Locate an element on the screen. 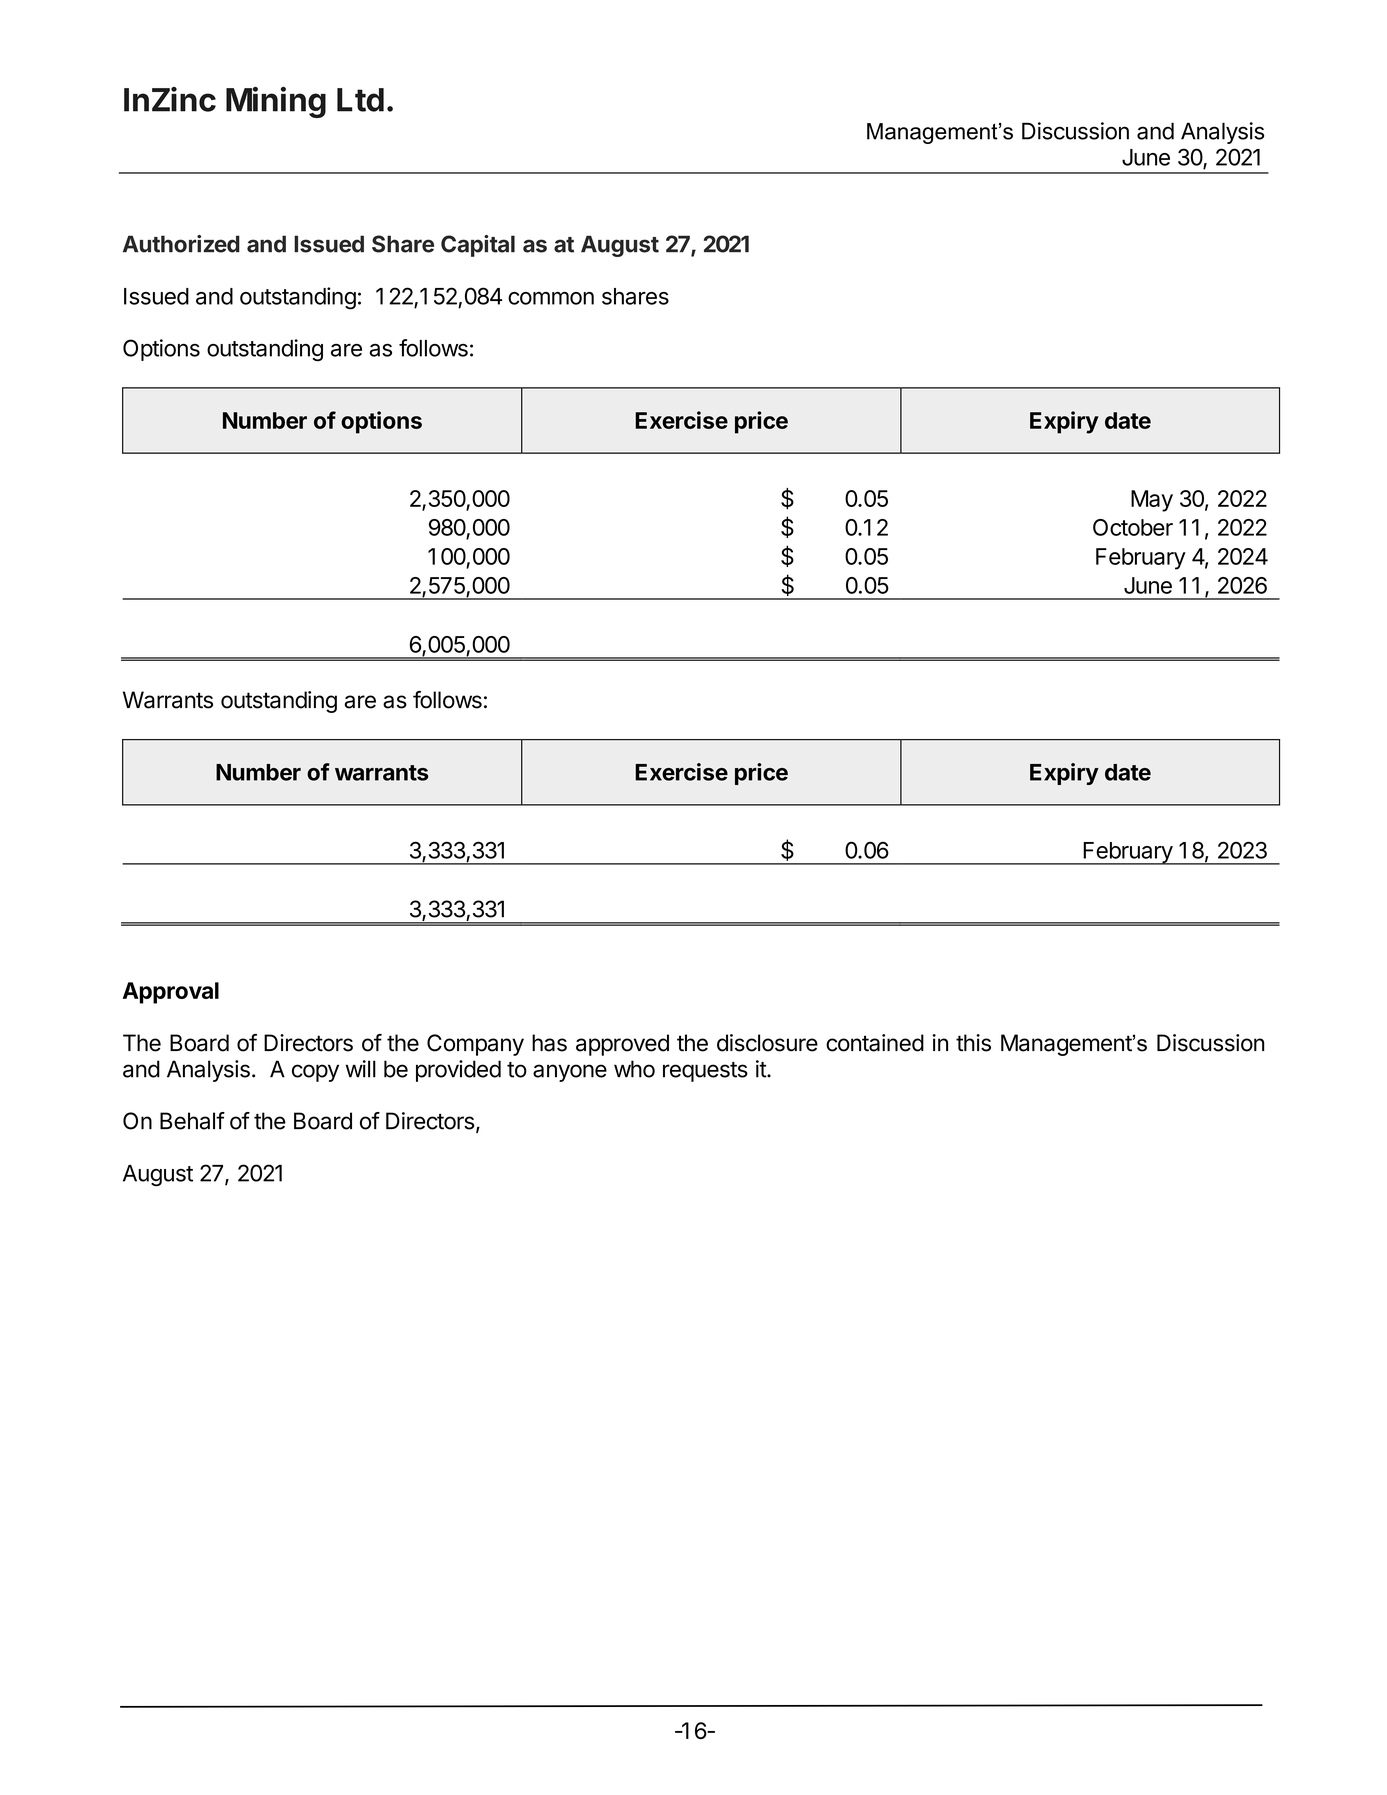  who is located at coordinates (634, 1069).
